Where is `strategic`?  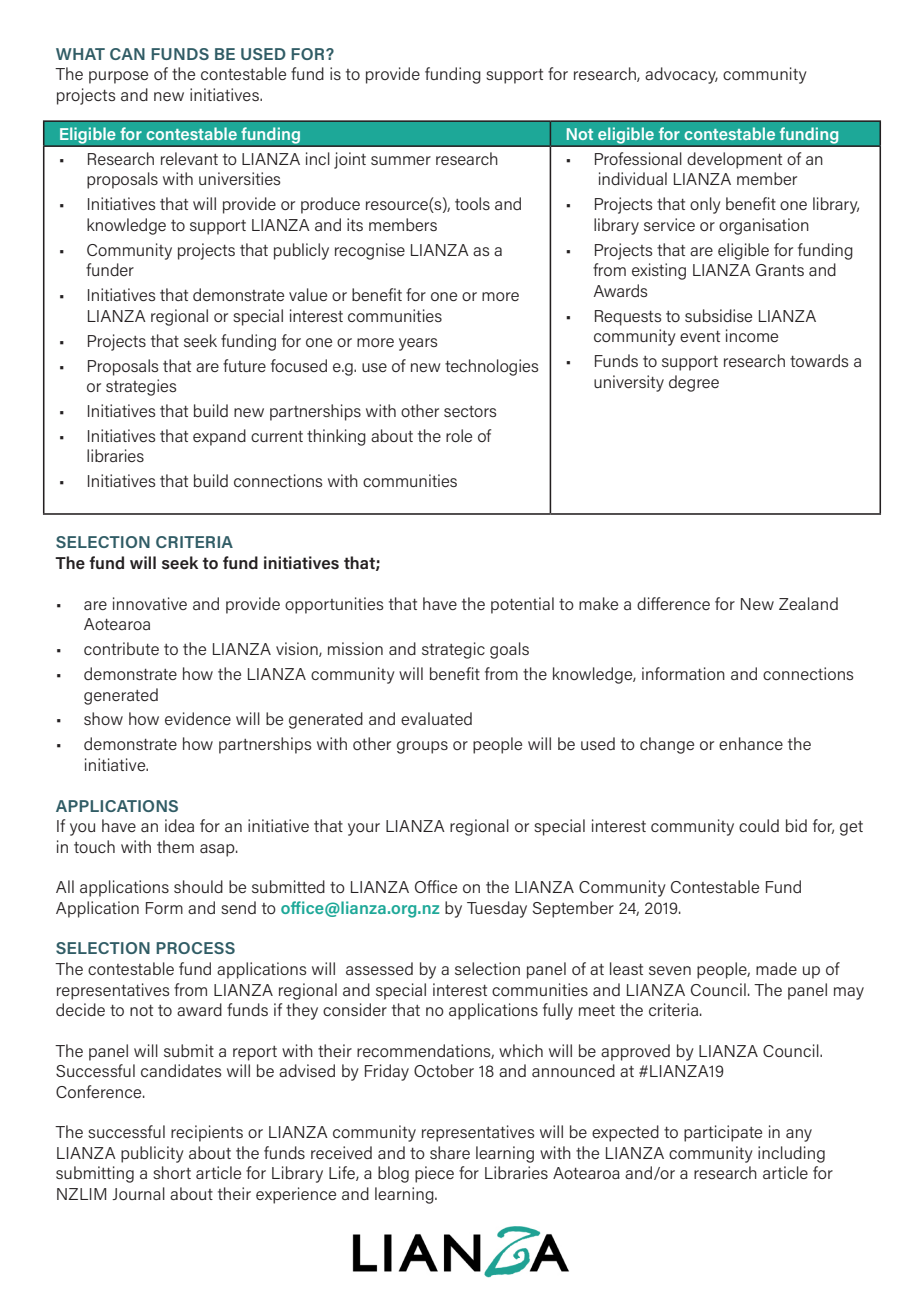
strategic is located at coordinates (453, 650).
